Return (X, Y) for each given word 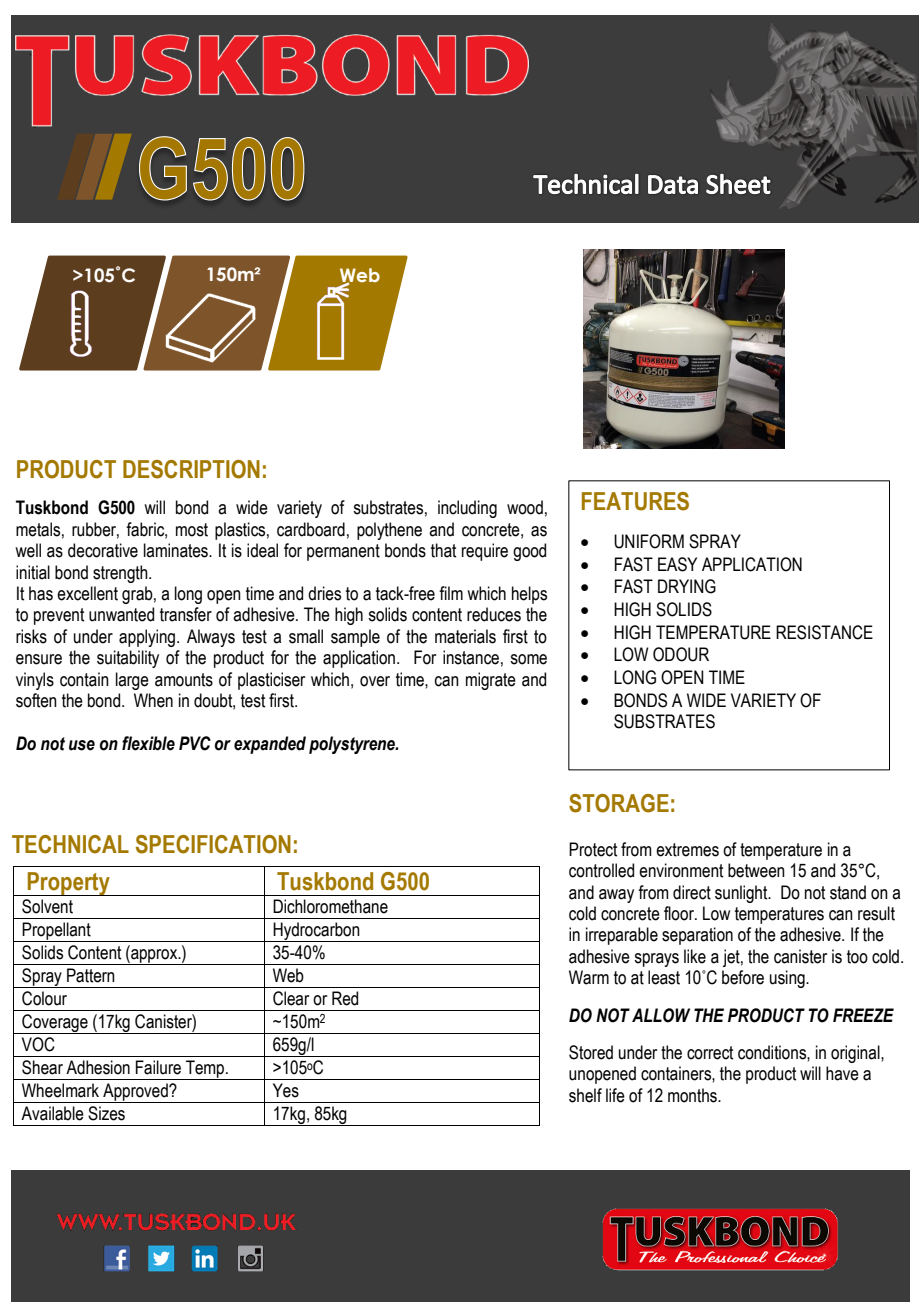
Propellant (57, 932)
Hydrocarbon (316, 932)
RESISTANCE (824, 632)
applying (148, 638)
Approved (135, 1093)
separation (697, 936)
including (467, 509)
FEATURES (635, 501)
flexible (148, 743)
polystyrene (353, 745)
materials (465, 636)
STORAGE (619, 803)
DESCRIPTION (191, 469)
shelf (585, 1095)
